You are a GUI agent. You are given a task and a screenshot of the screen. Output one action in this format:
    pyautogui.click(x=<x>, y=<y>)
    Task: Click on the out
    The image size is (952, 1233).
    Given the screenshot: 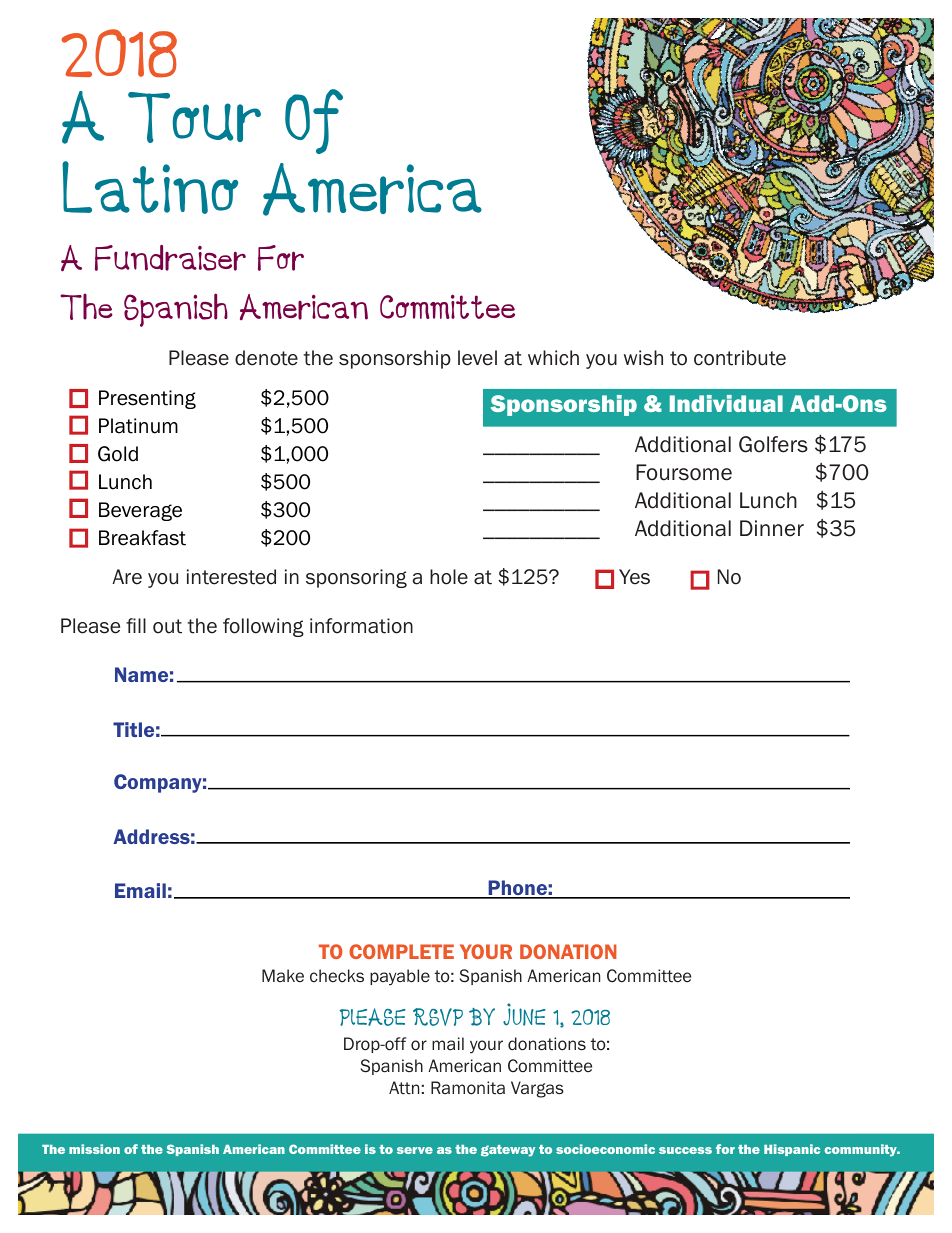 What is the action you would take?
    pyautogui.click(x=167, y=626)
